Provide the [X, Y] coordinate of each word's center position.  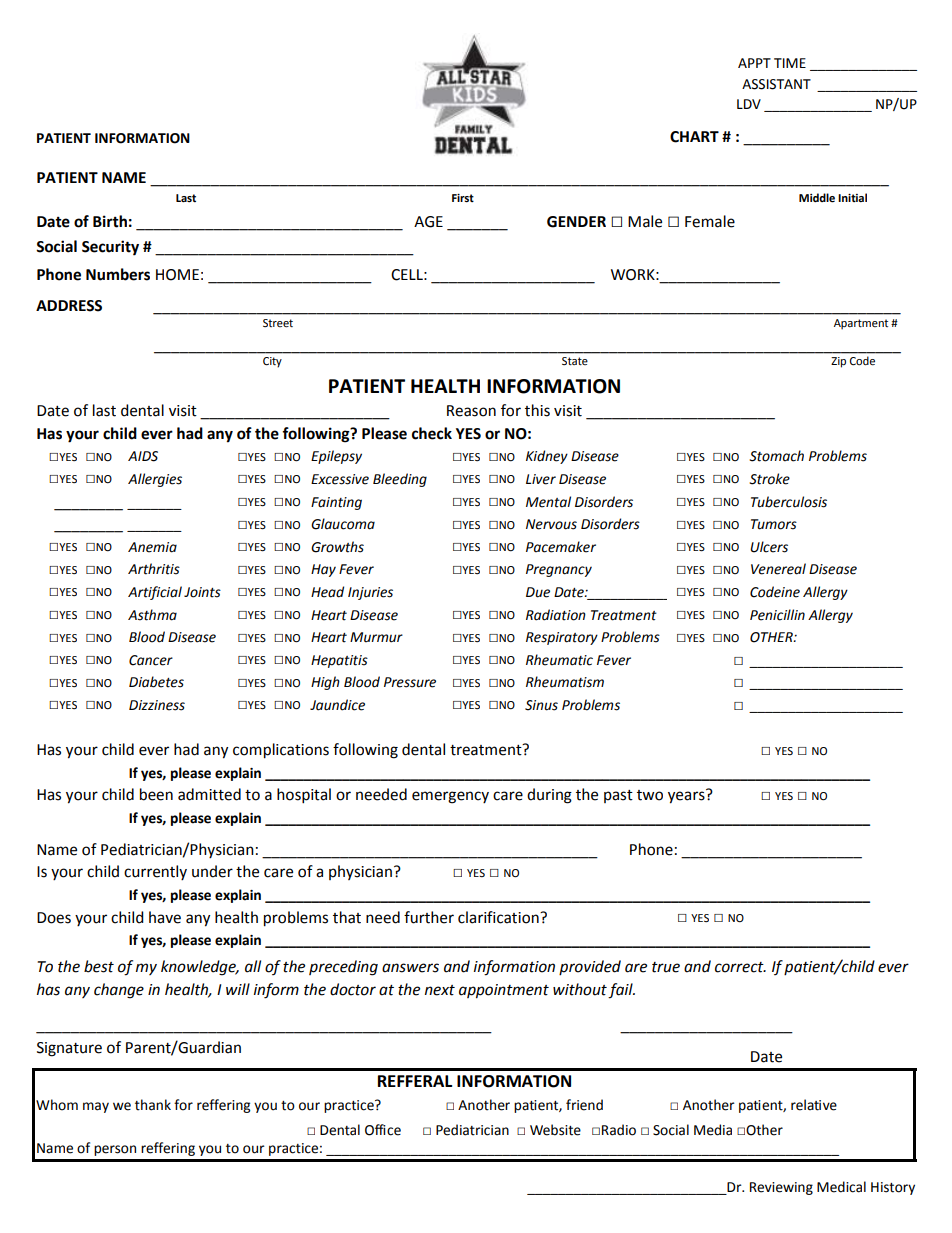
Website [555, 1130]
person [115, 1150]
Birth [110, 221]
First [463, 198]
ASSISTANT [776, 84]
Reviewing [781, 1188]
